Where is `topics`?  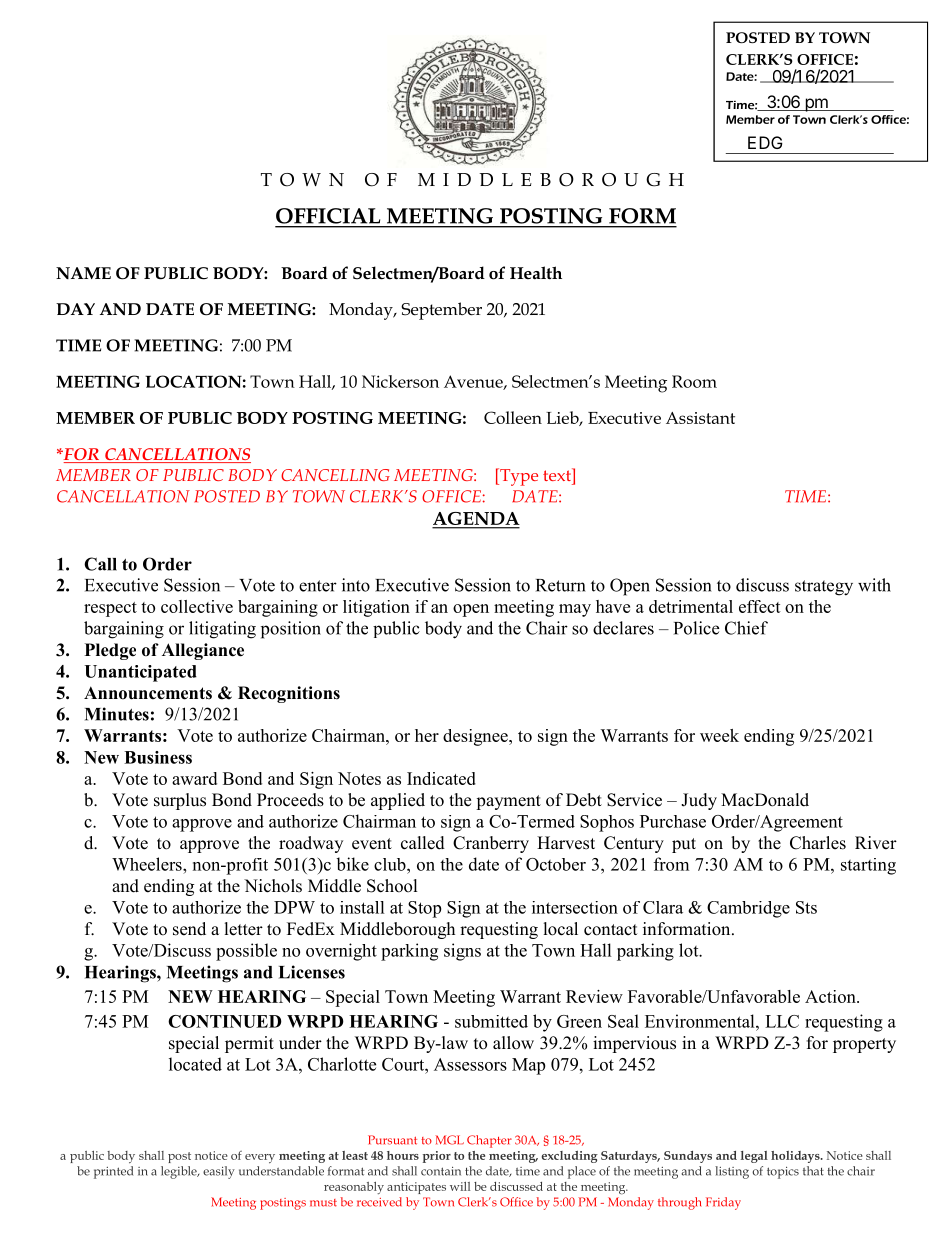 topics is located at coordinates (783, 1173).
